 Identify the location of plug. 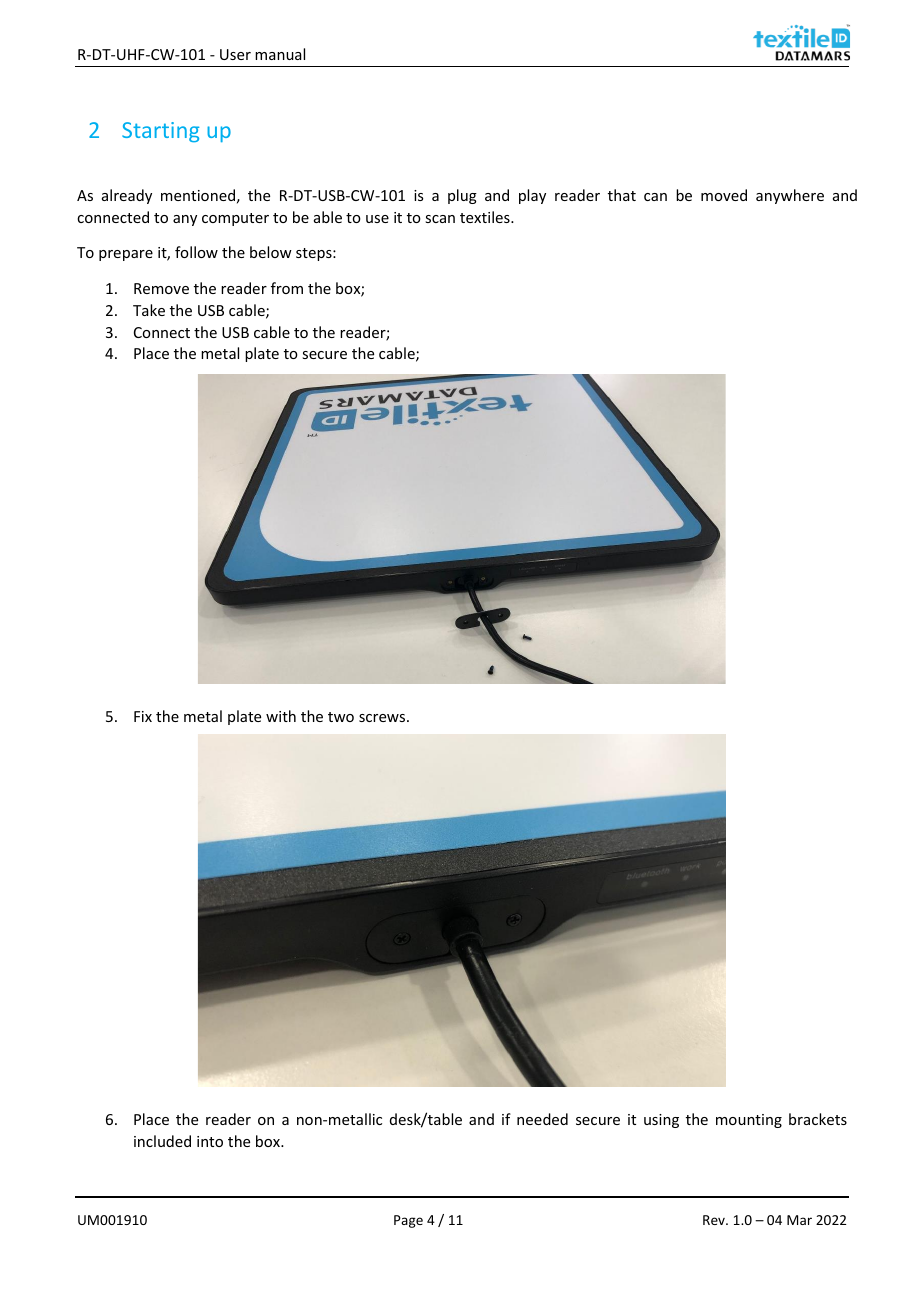
(462, 196).
